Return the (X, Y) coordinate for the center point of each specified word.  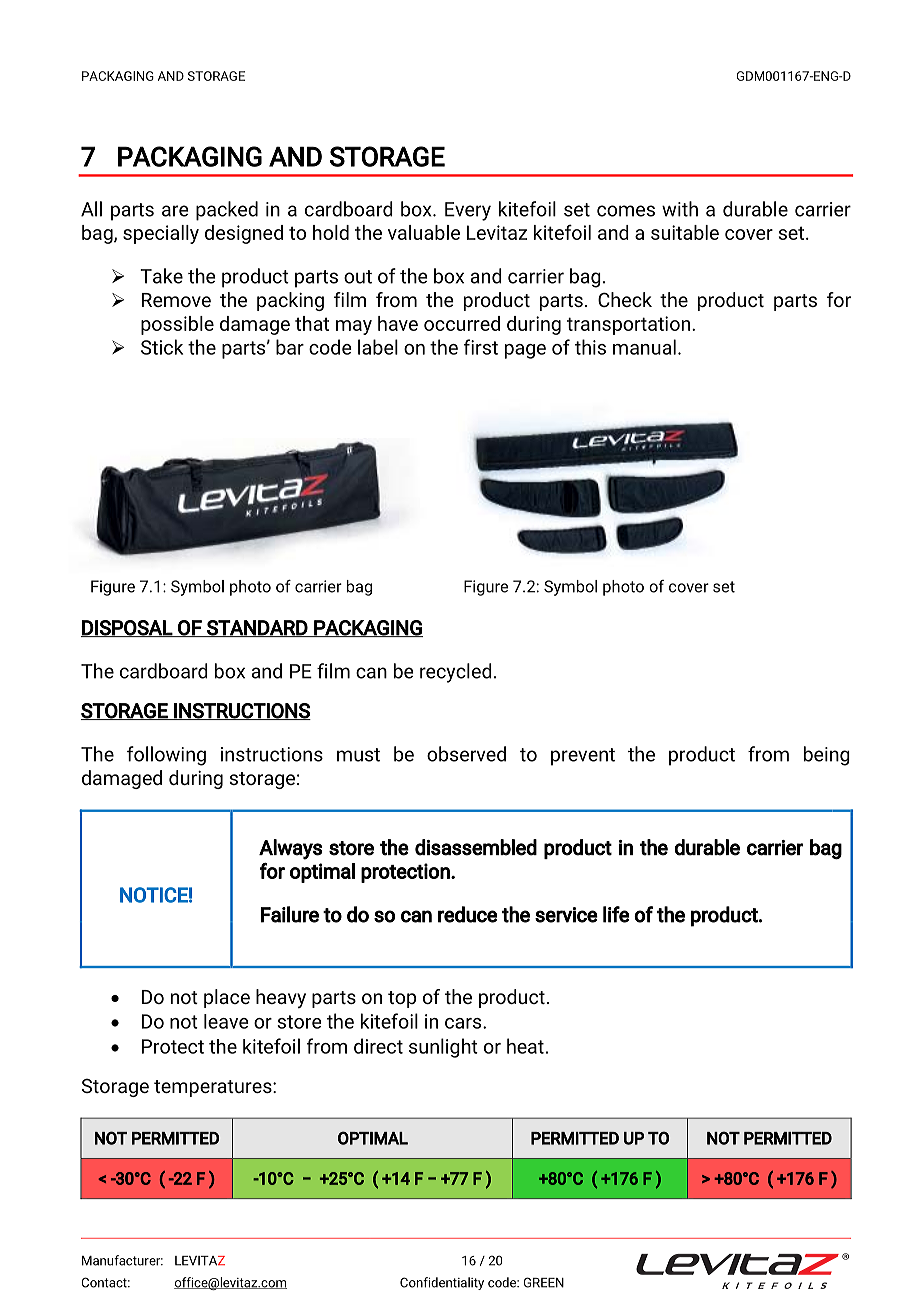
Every (468, 211)
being (827, 756)
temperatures (214, 1088)
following (166, 756)
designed (244, 234)
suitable (685, 232)
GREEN (543, 1282)
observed (466, 754)
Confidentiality (442, 1283)
